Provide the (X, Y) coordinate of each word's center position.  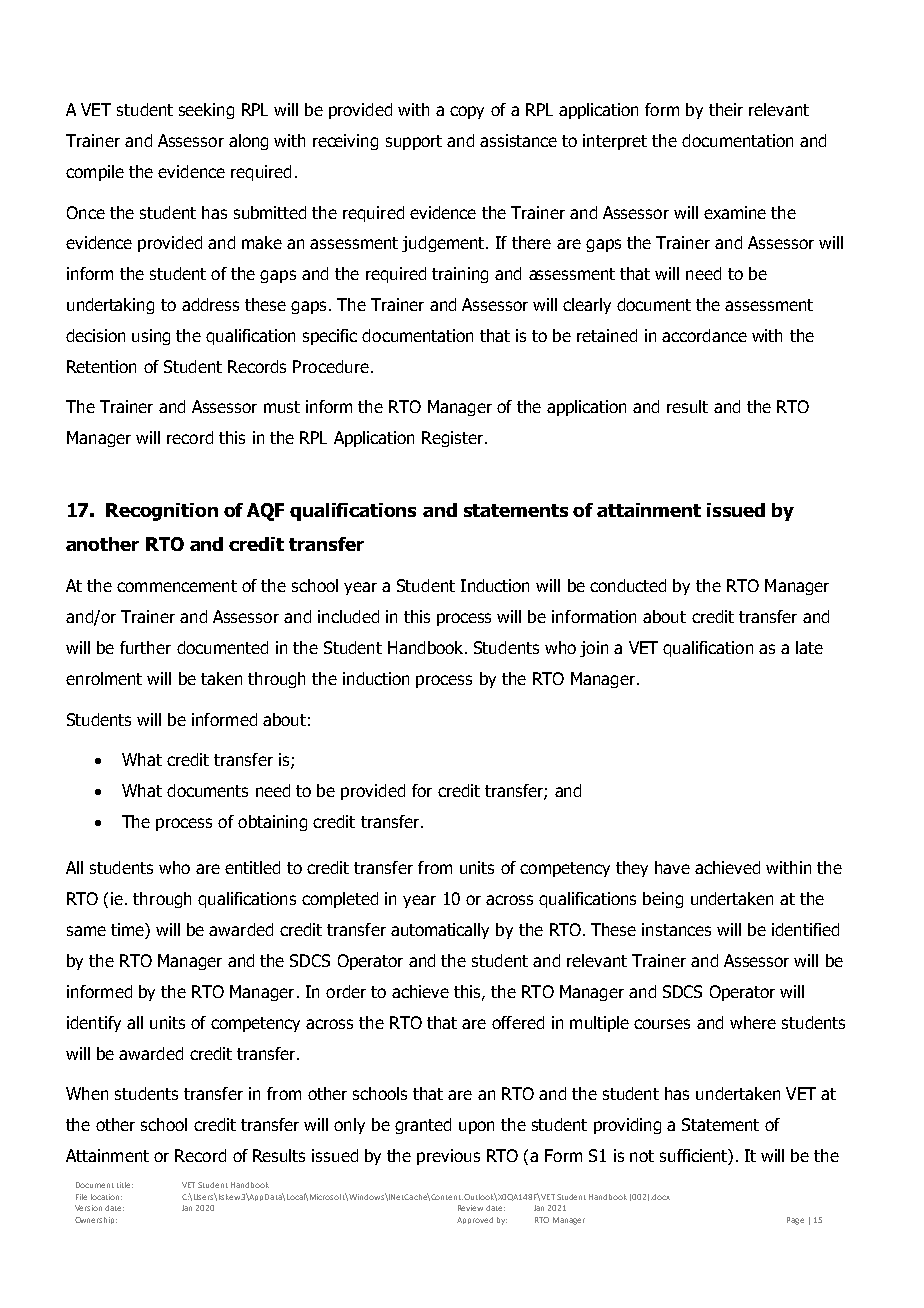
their (726, 109)
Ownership (96, 1220)
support (414, 142)
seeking (206, 111)
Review (470, 1208)
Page (795, 1221)
